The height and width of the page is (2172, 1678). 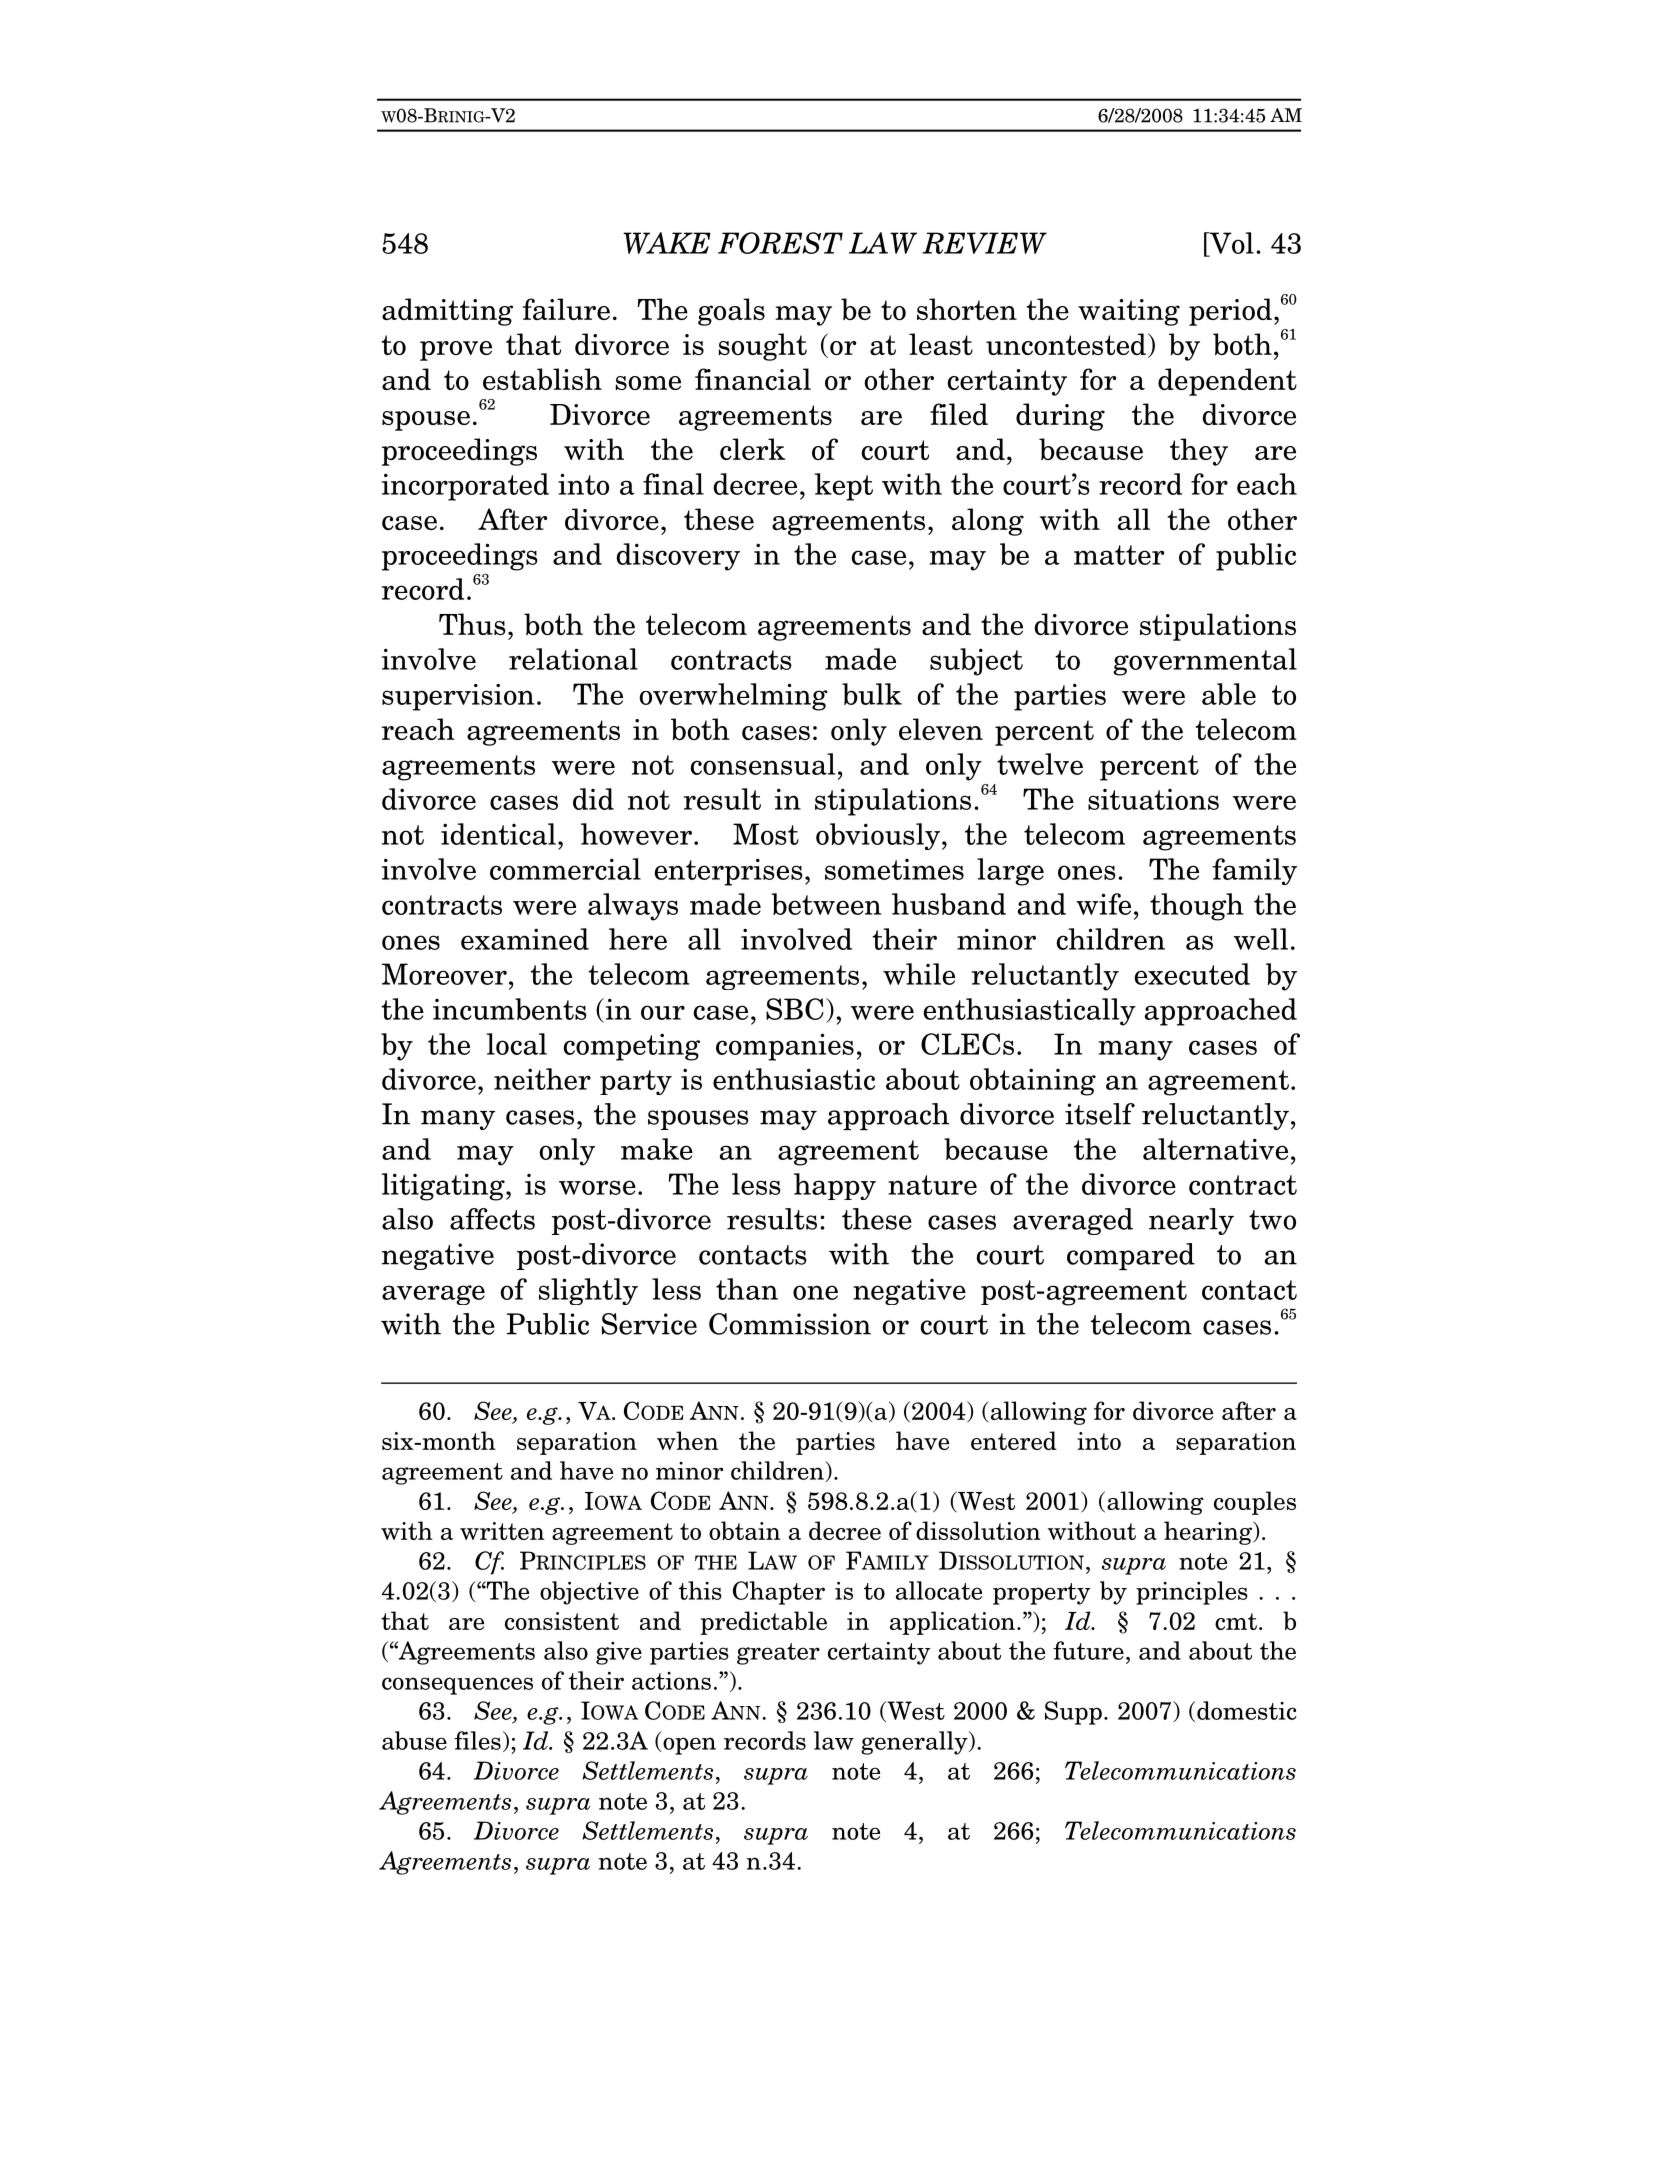 I want to click on FOREST, so click(x=780, y=243).
